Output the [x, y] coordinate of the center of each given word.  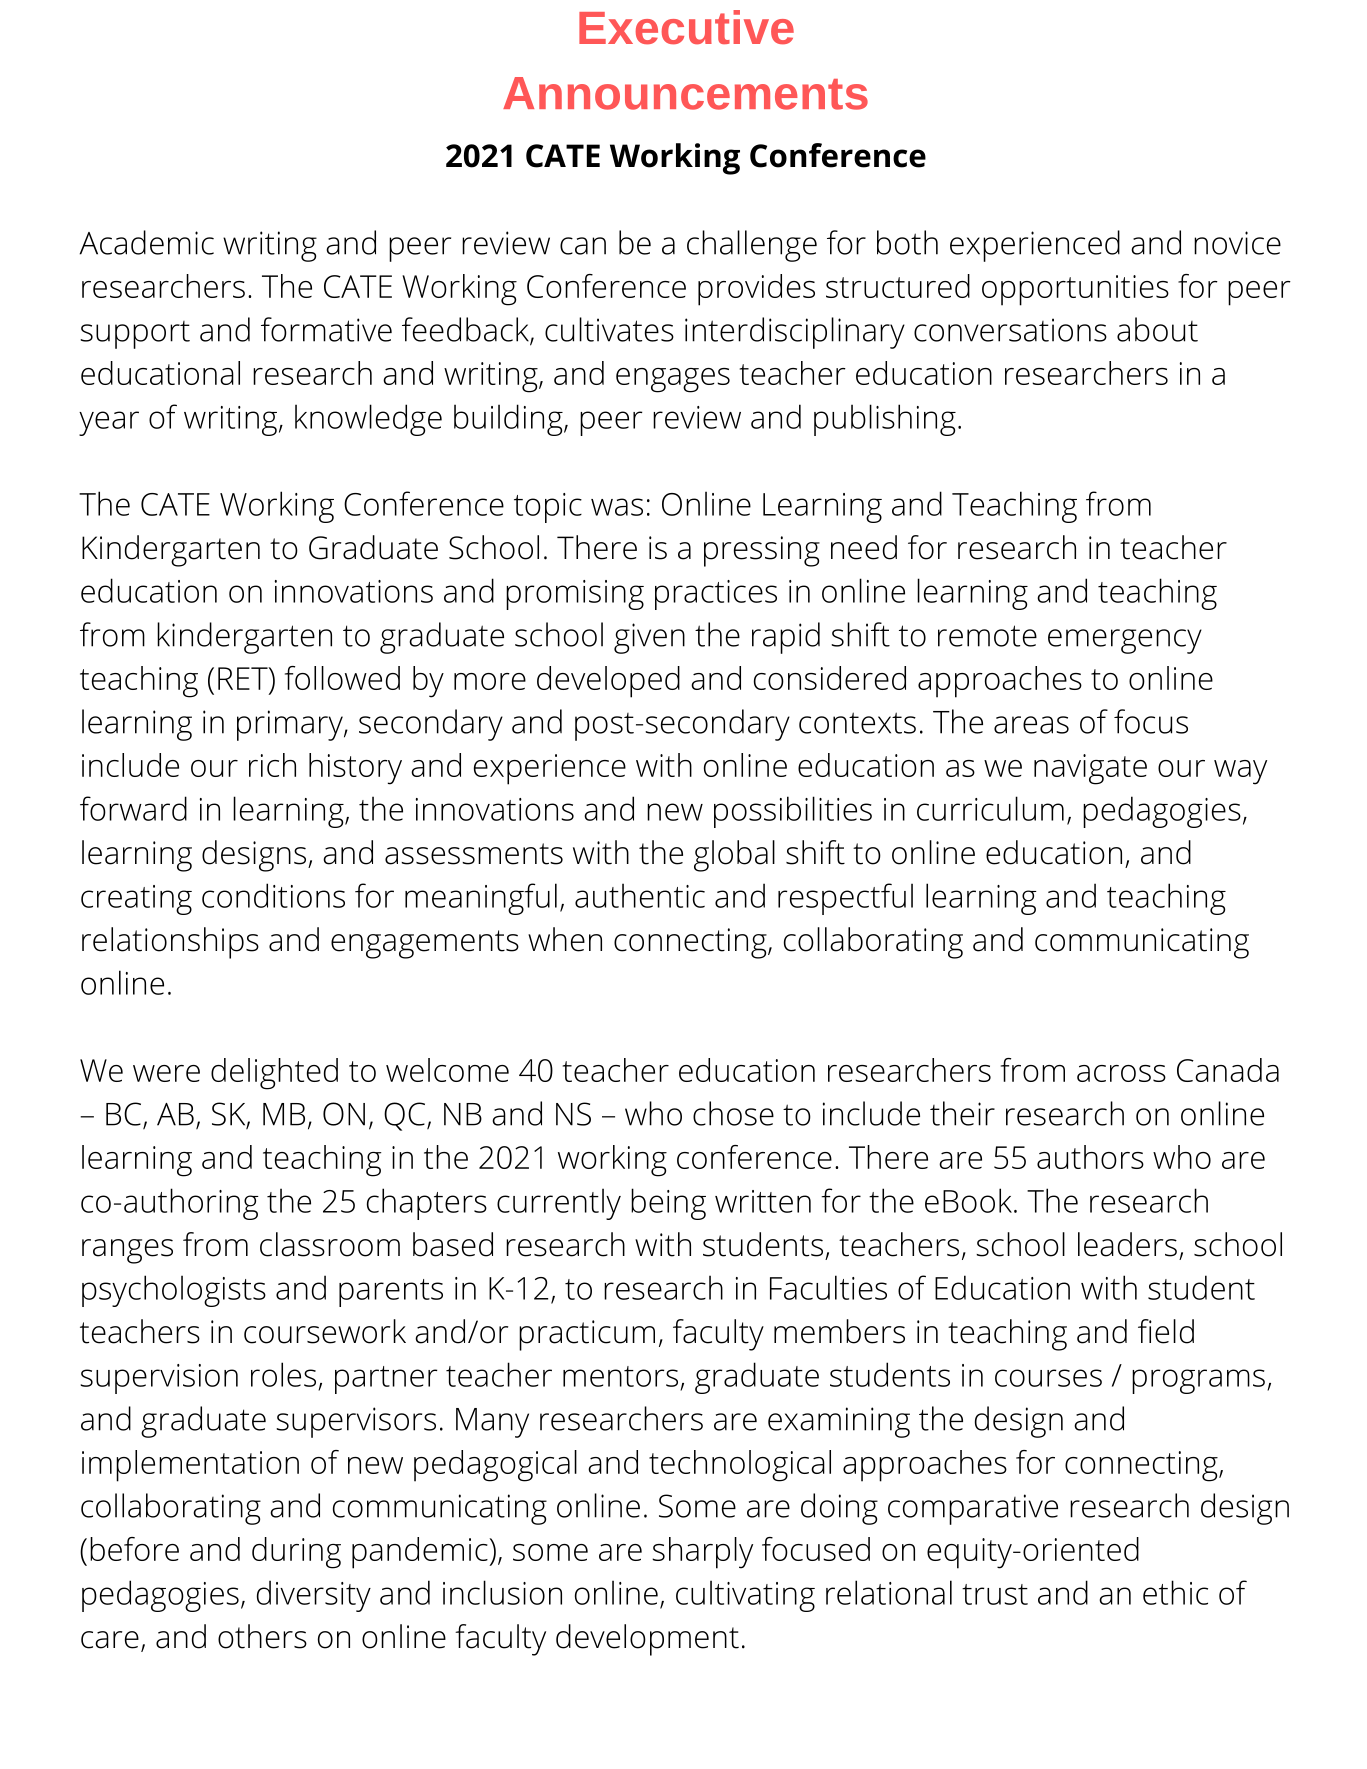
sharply [702, 1553]
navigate [1090, 769]
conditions [273, 895]
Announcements [685, 93]
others [262, 1636]
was [617, 507]
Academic [146, 242]
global [734, 856]
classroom [330, 1244]
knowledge [368, 420]
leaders [1127, 1244]
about [1157, 329]
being [668, 1204]
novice [1237, 243]
